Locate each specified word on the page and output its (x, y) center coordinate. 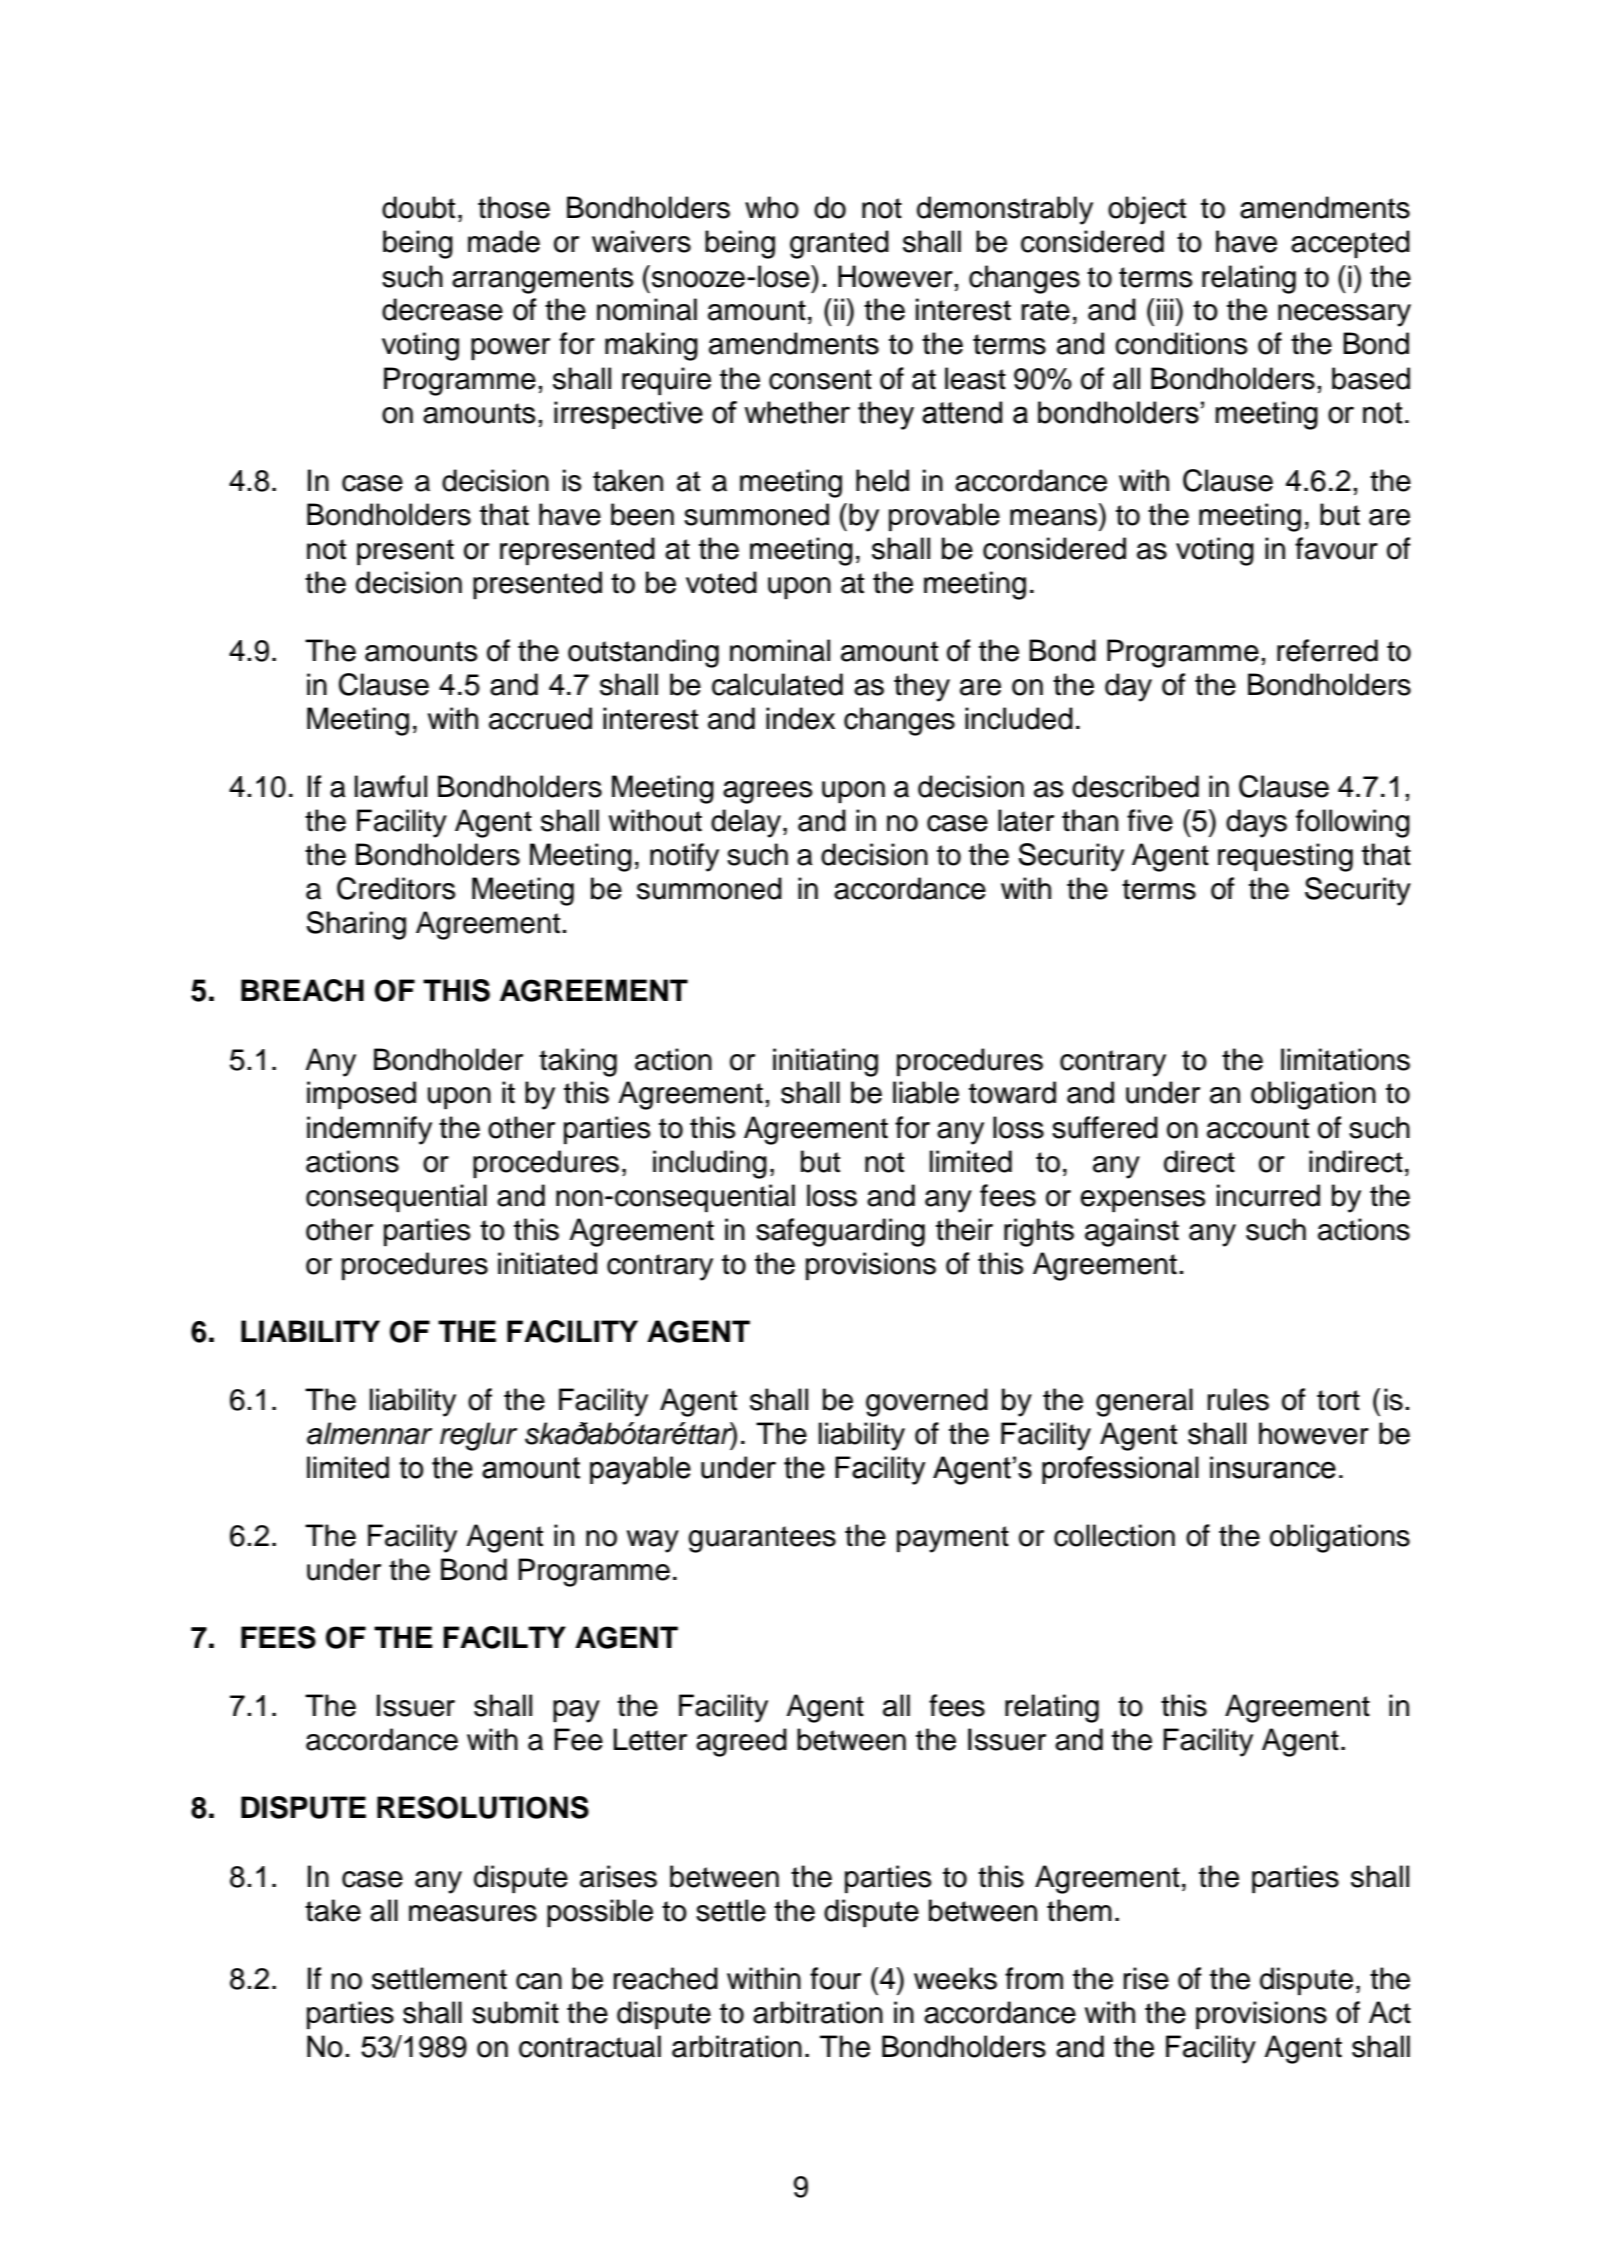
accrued (540, 718)
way (653, 1541)
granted (839, 244)
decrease (442, 309)
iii (1165, 309)
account (1258, 1128)
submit (515, 2012)
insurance (1273, 1467)
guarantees (762, 1539)
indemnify (369, 1130)
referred (1327, 650)
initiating (825, 1062)
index (800, 718)
